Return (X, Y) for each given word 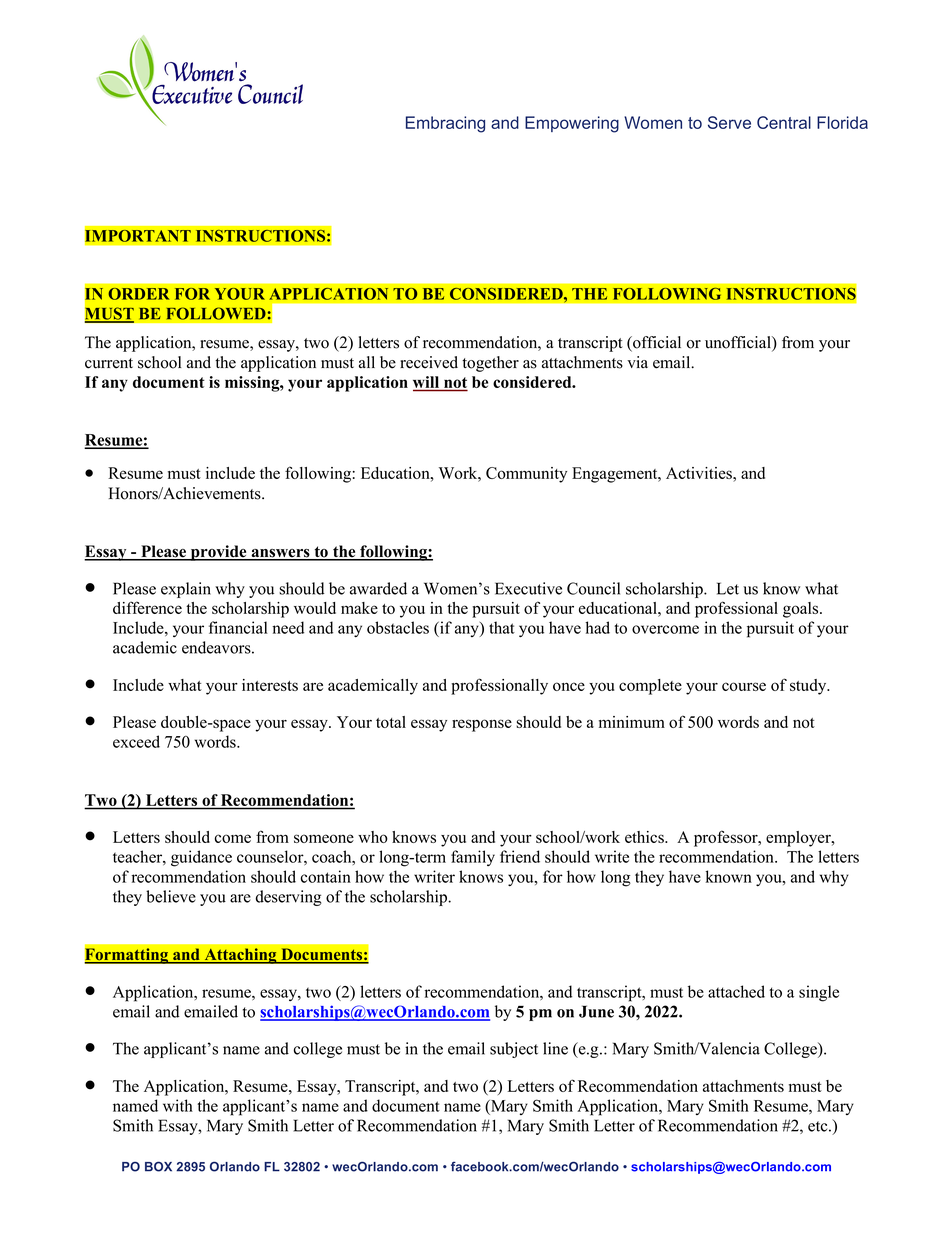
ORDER (139, 294)
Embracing (445, 124)
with (178, 1105)
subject (514, 1050)
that (502, 627)
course (744, 686)
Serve (729, 122)
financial (238, 627)
